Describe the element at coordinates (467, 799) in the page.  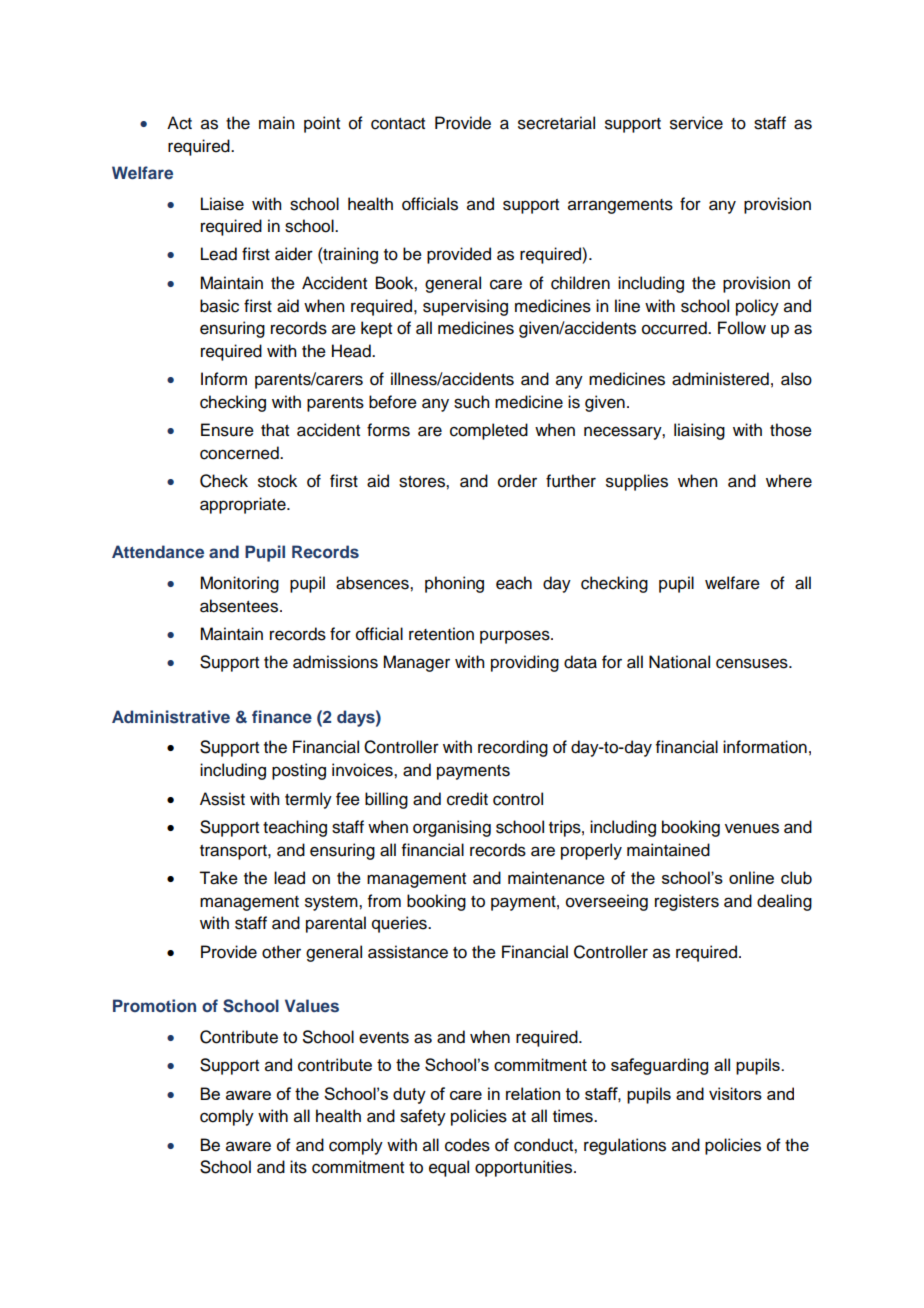
I see `credit` at that location.
